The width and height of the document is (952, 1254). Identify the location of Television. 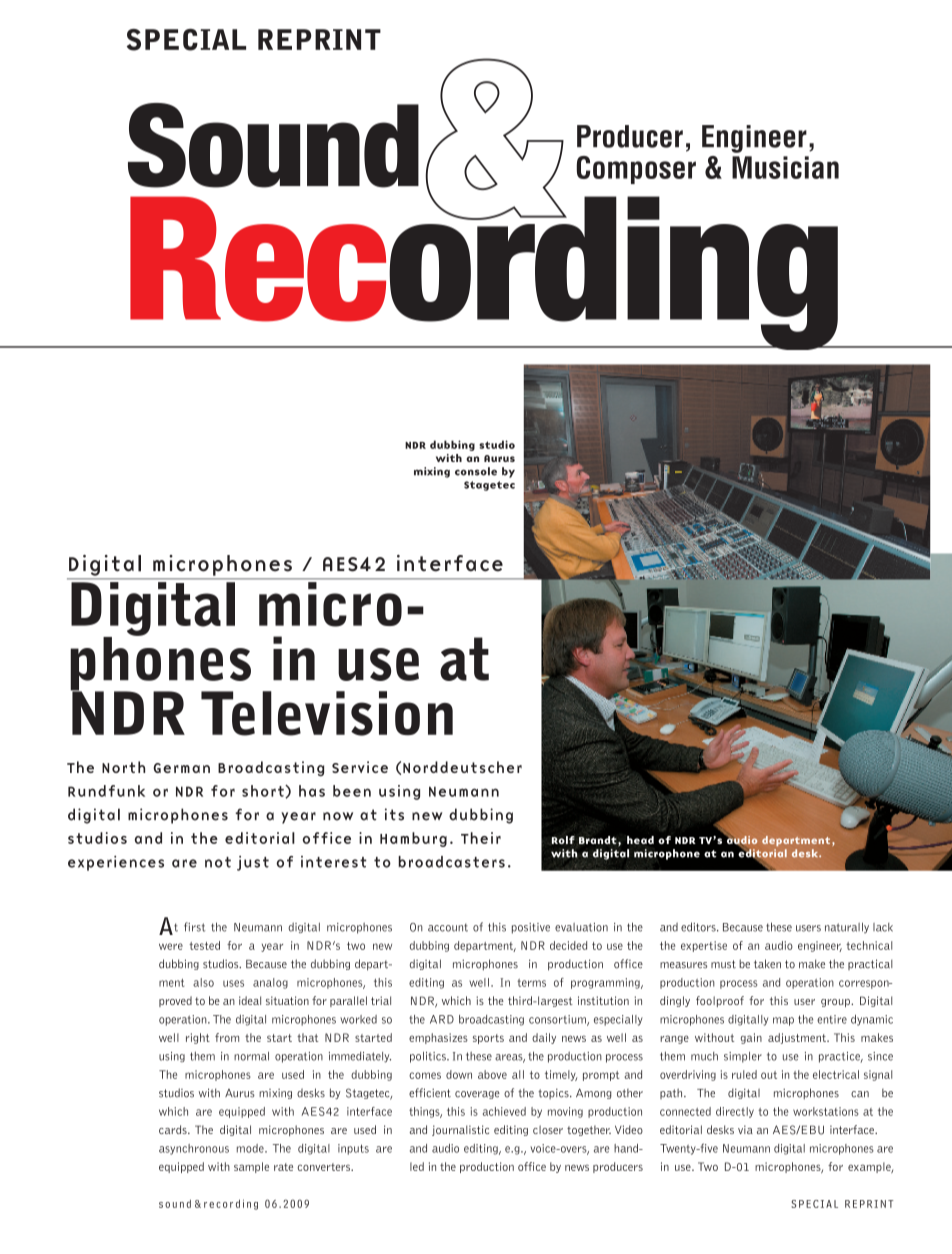
(327, 713).
